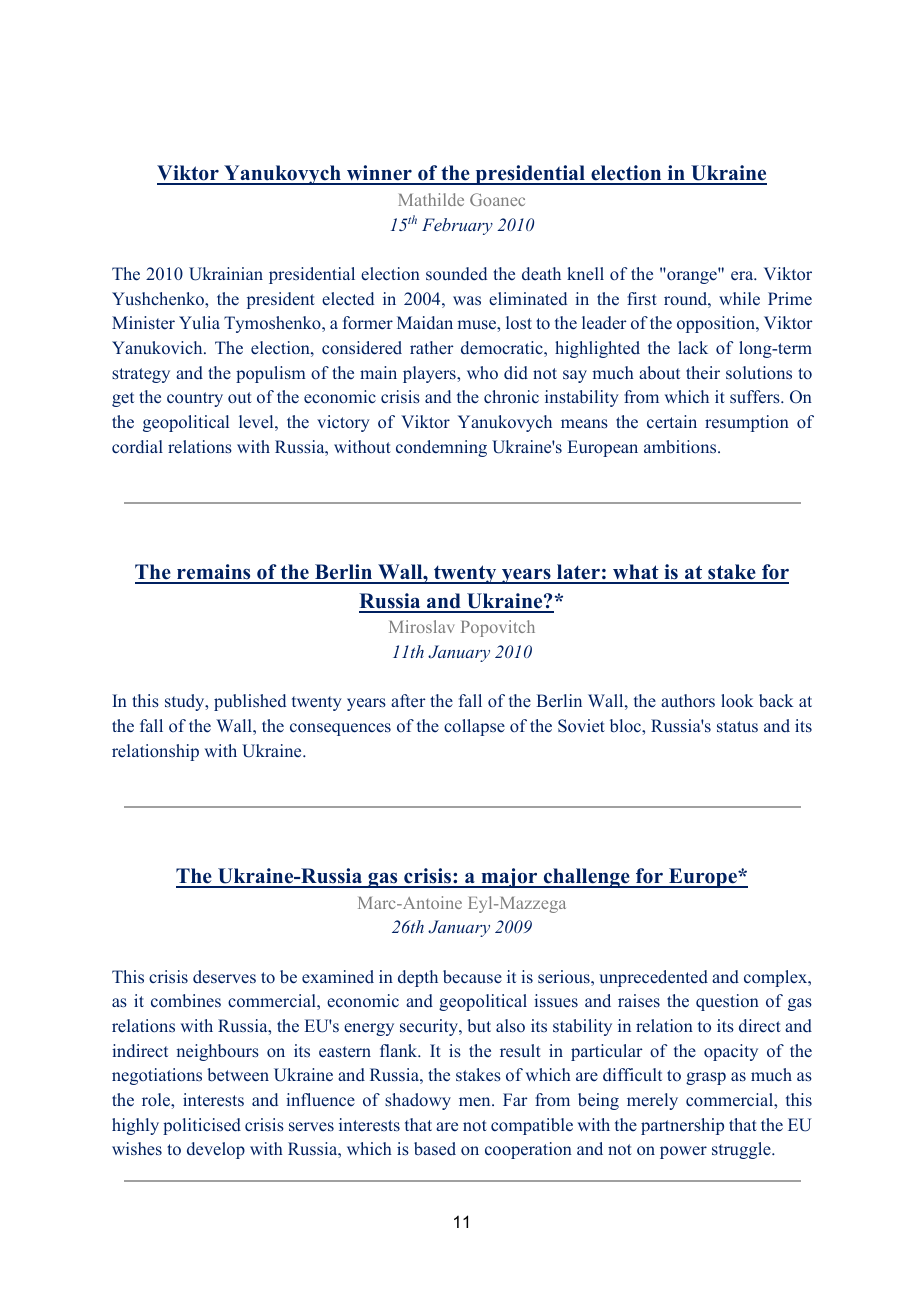  Describe the element at coordinates (226, 274) in the screenshot. I see `Ukrainian` at that location.
